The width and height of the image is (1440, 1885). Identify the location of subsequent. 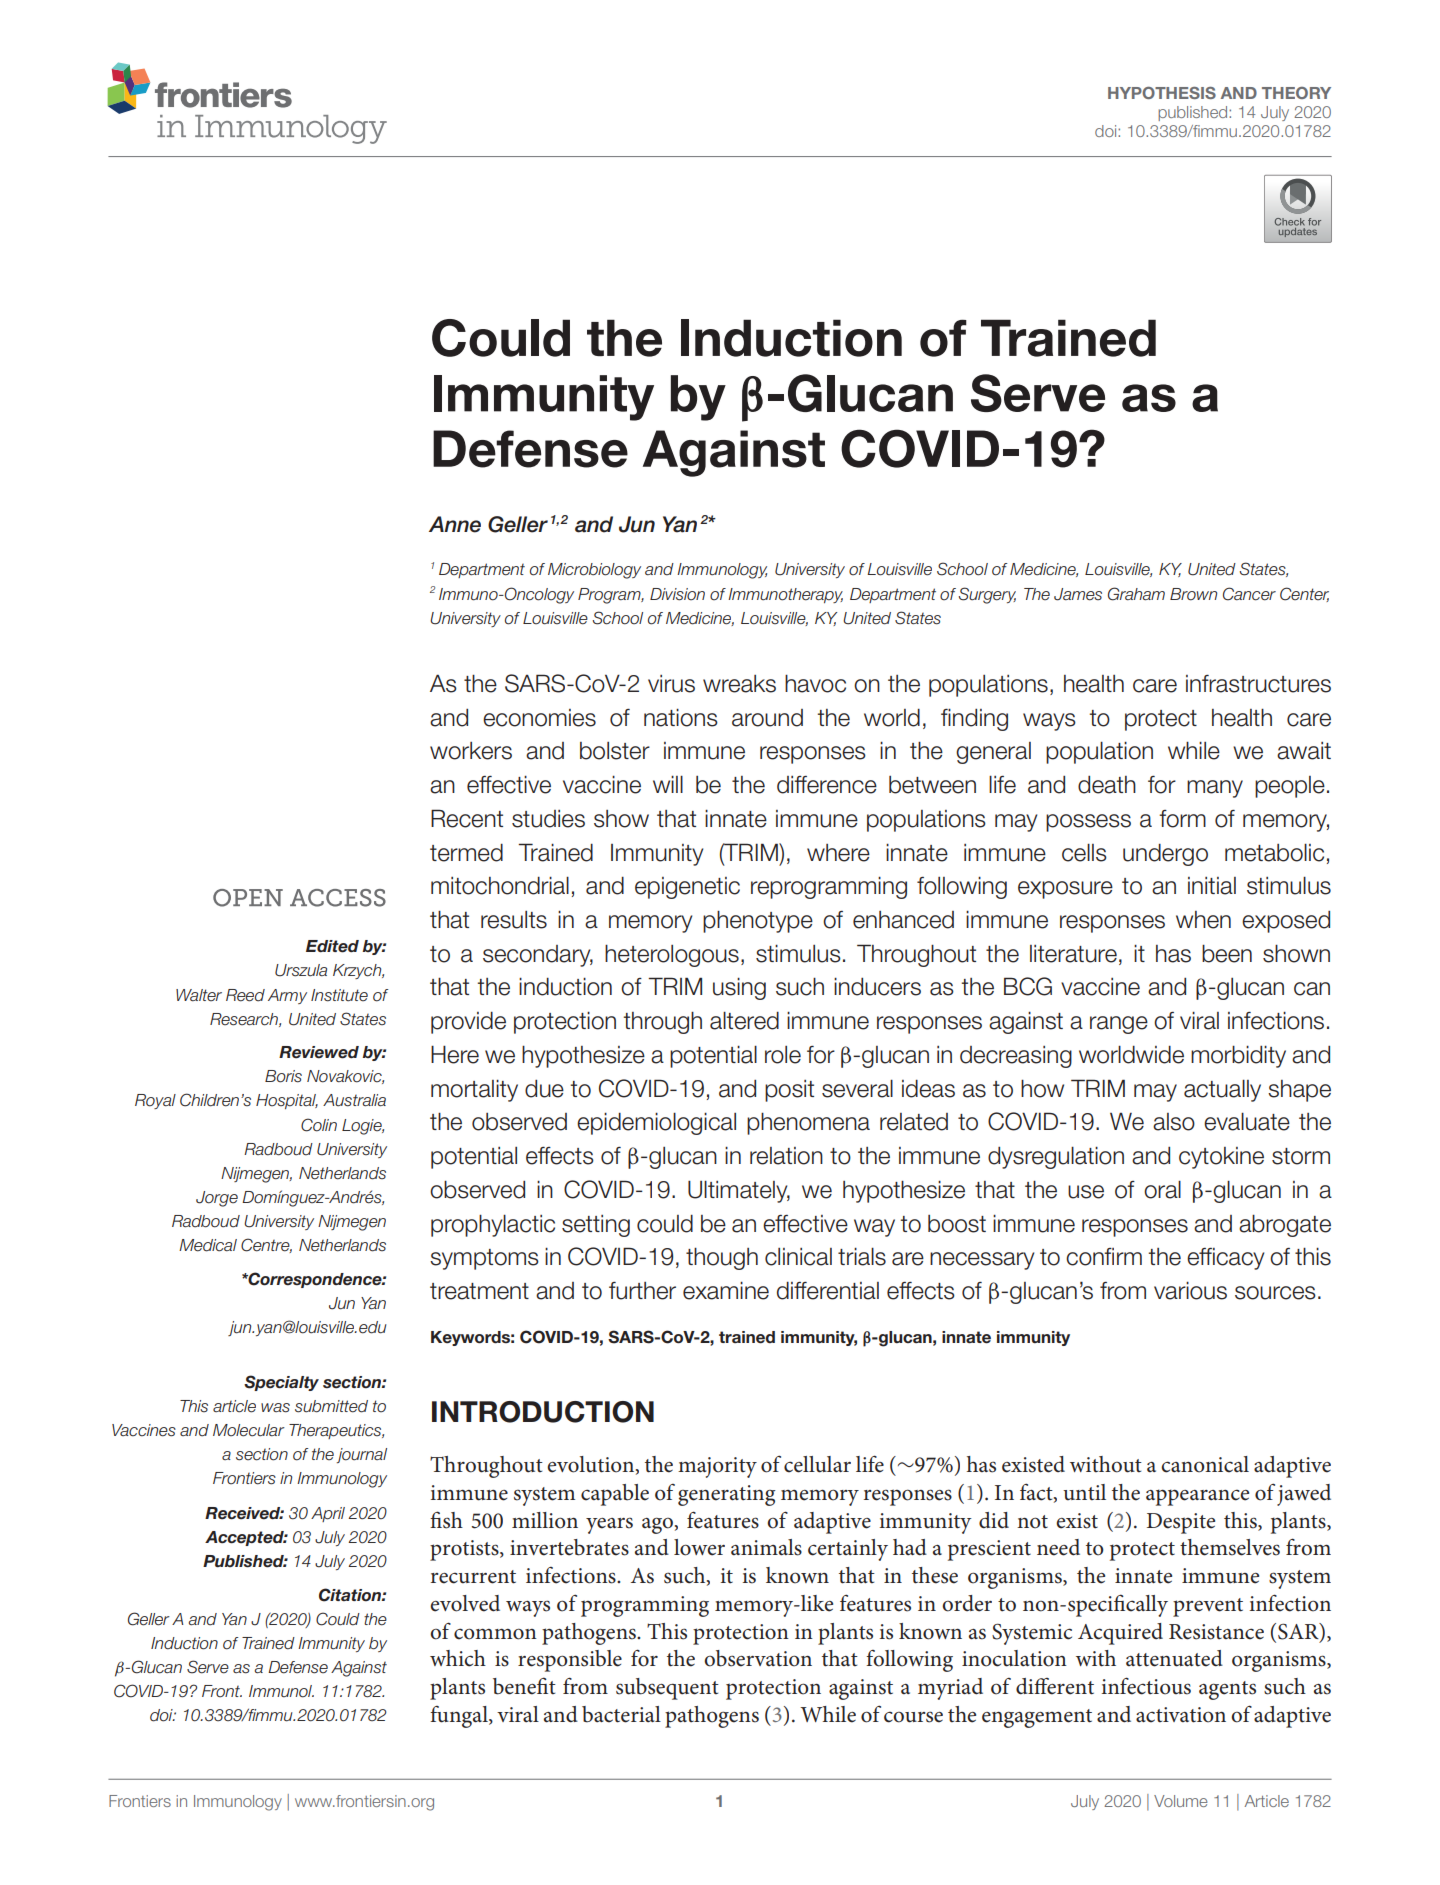
(667, 1689).
